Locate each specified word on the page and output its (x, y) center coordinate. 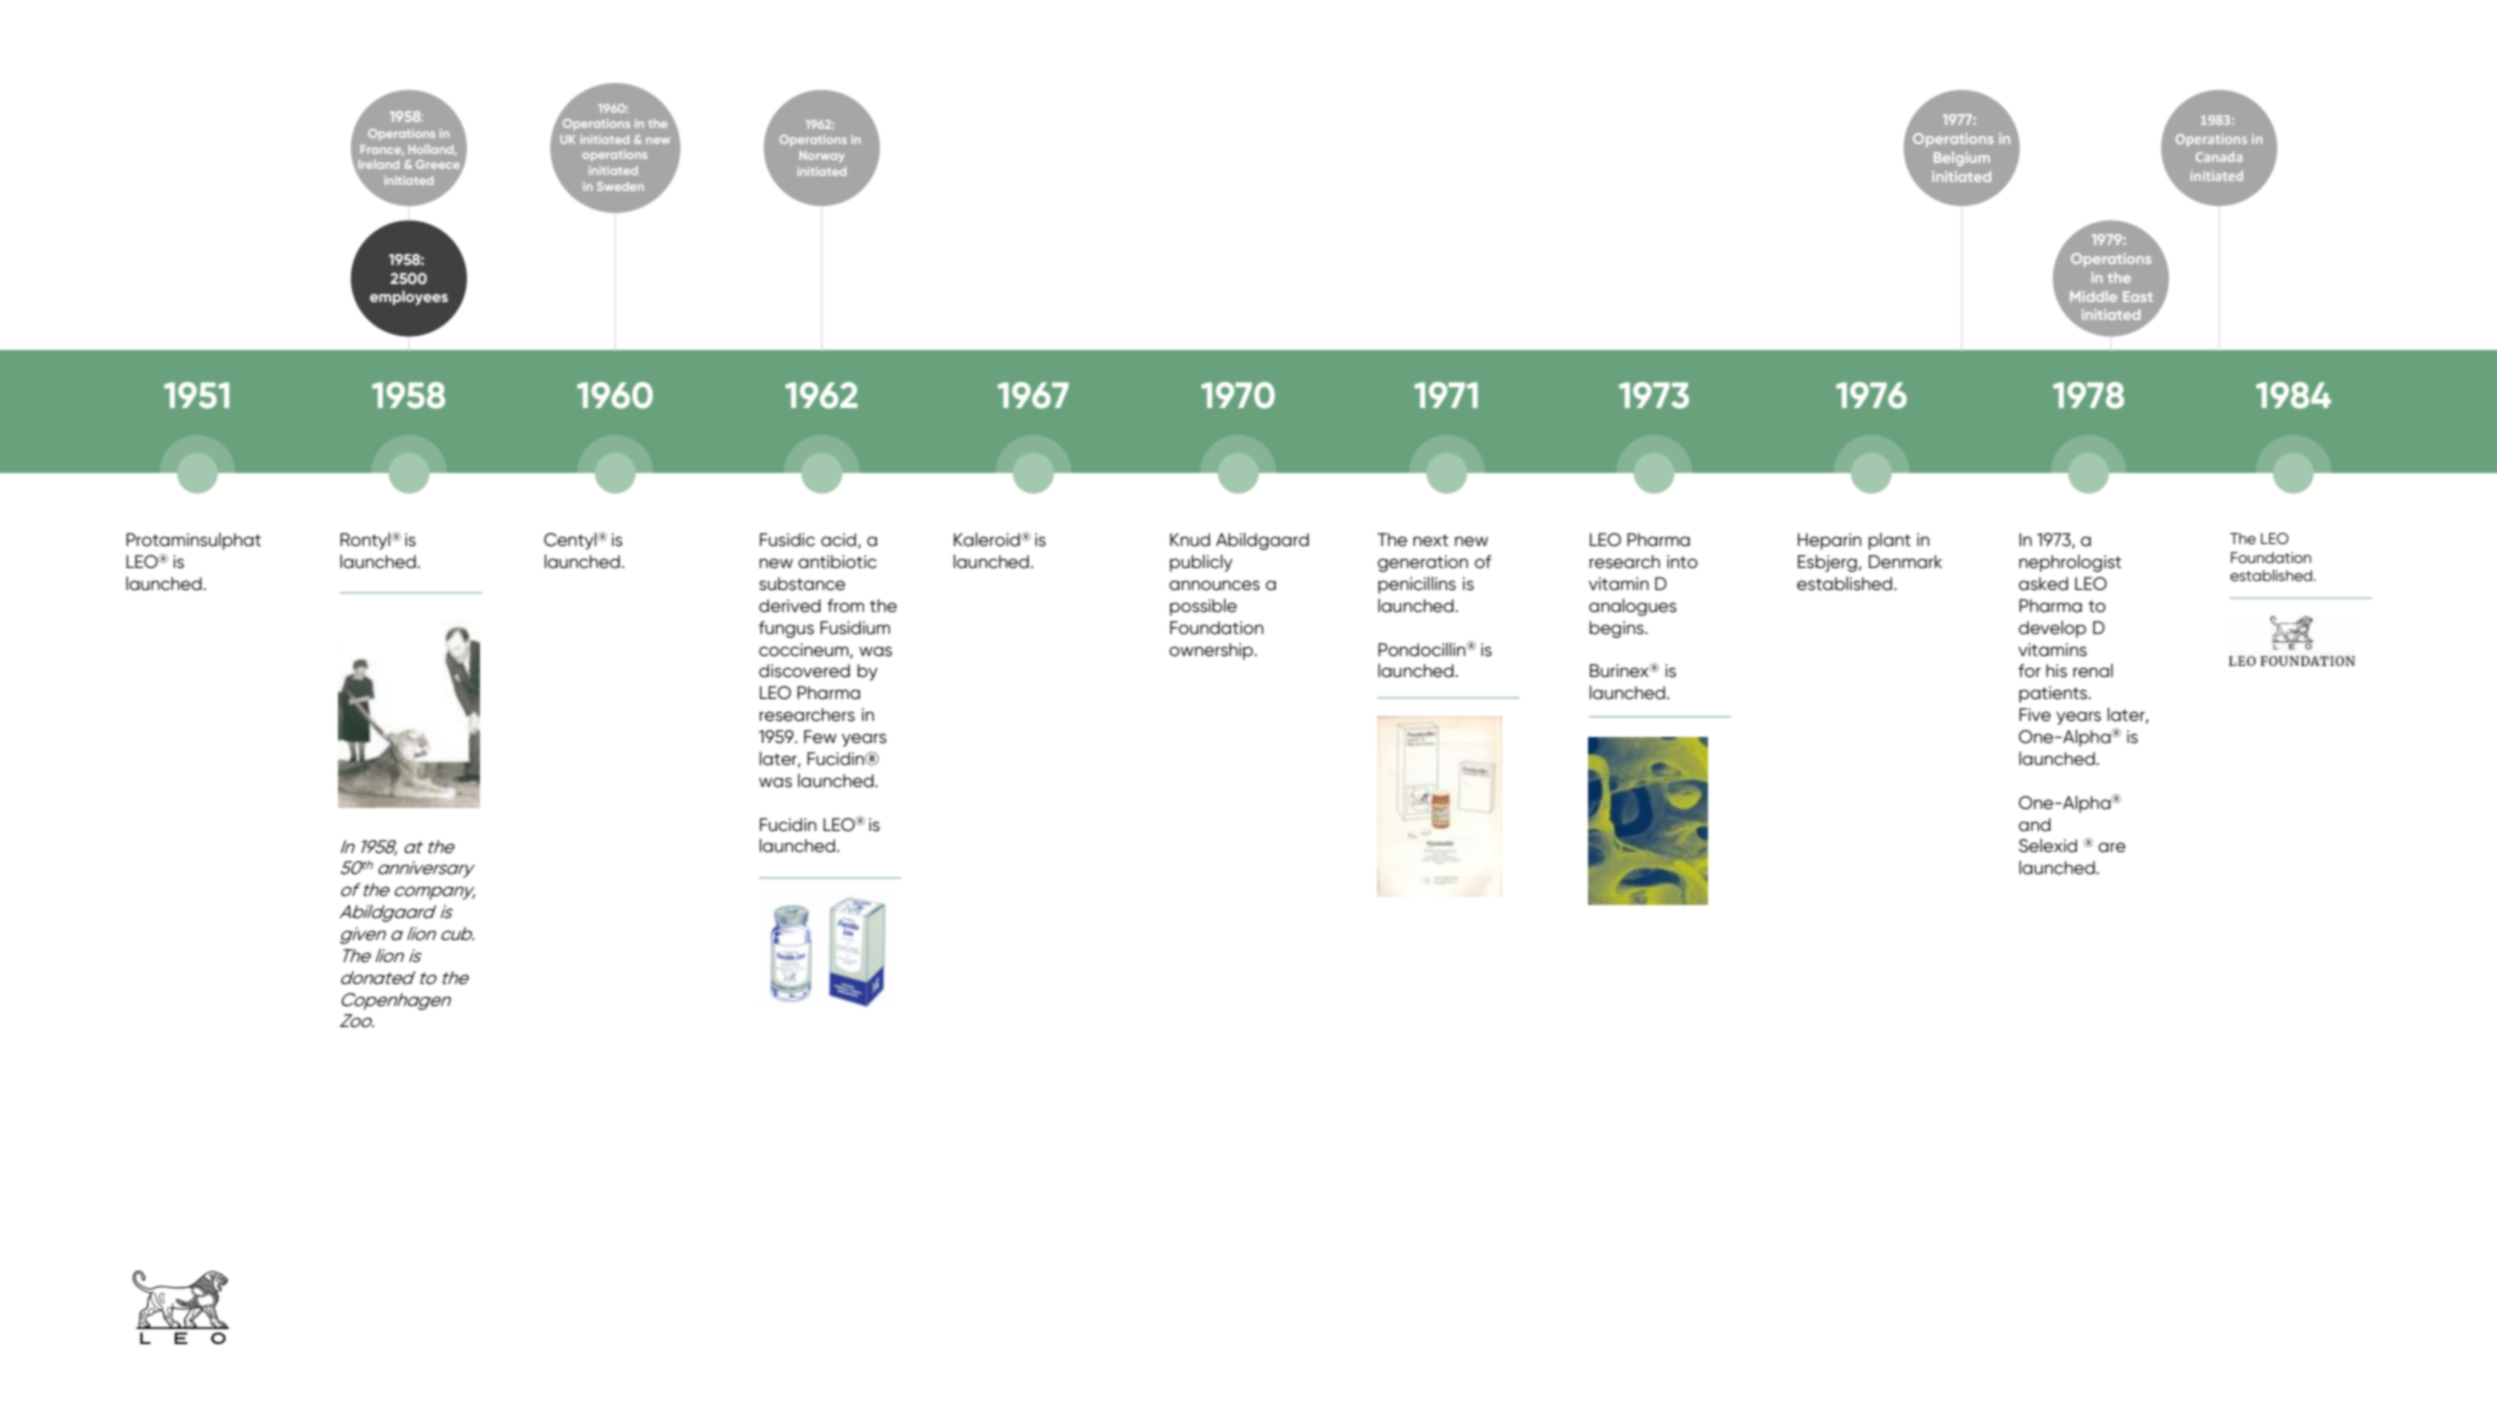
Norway (822, 156)
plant (1889, 541)
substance (802, 584)
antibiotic (837, 562)
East (2138, 296)
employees (409, 297)
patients (2054, 694)
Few (820, 737)
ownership (1212, 651)
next (1430, 540)
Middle (2093, 296)
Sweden (620, 186)
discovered (804, 671)
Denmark (1905, 562)
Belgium (1962, 159)
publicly (1201, 563)
